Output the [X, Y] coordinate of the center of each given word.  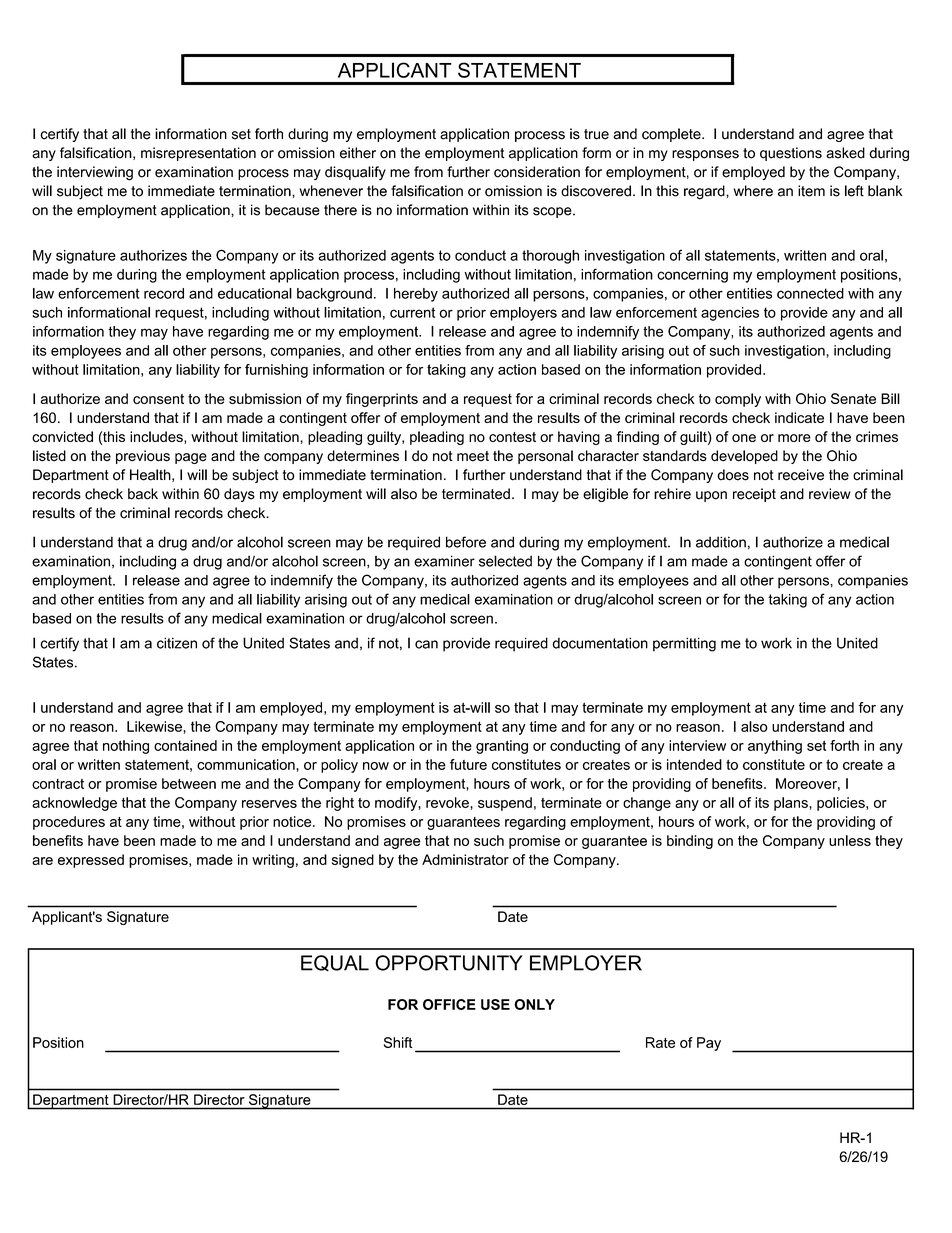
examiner [444, 561]
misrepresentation [198, 154]
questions [791, 154]
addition [721, 542]
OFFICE [449, 1004]
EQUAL [335, 963]
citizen [177, 643]
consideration [537, 172]
